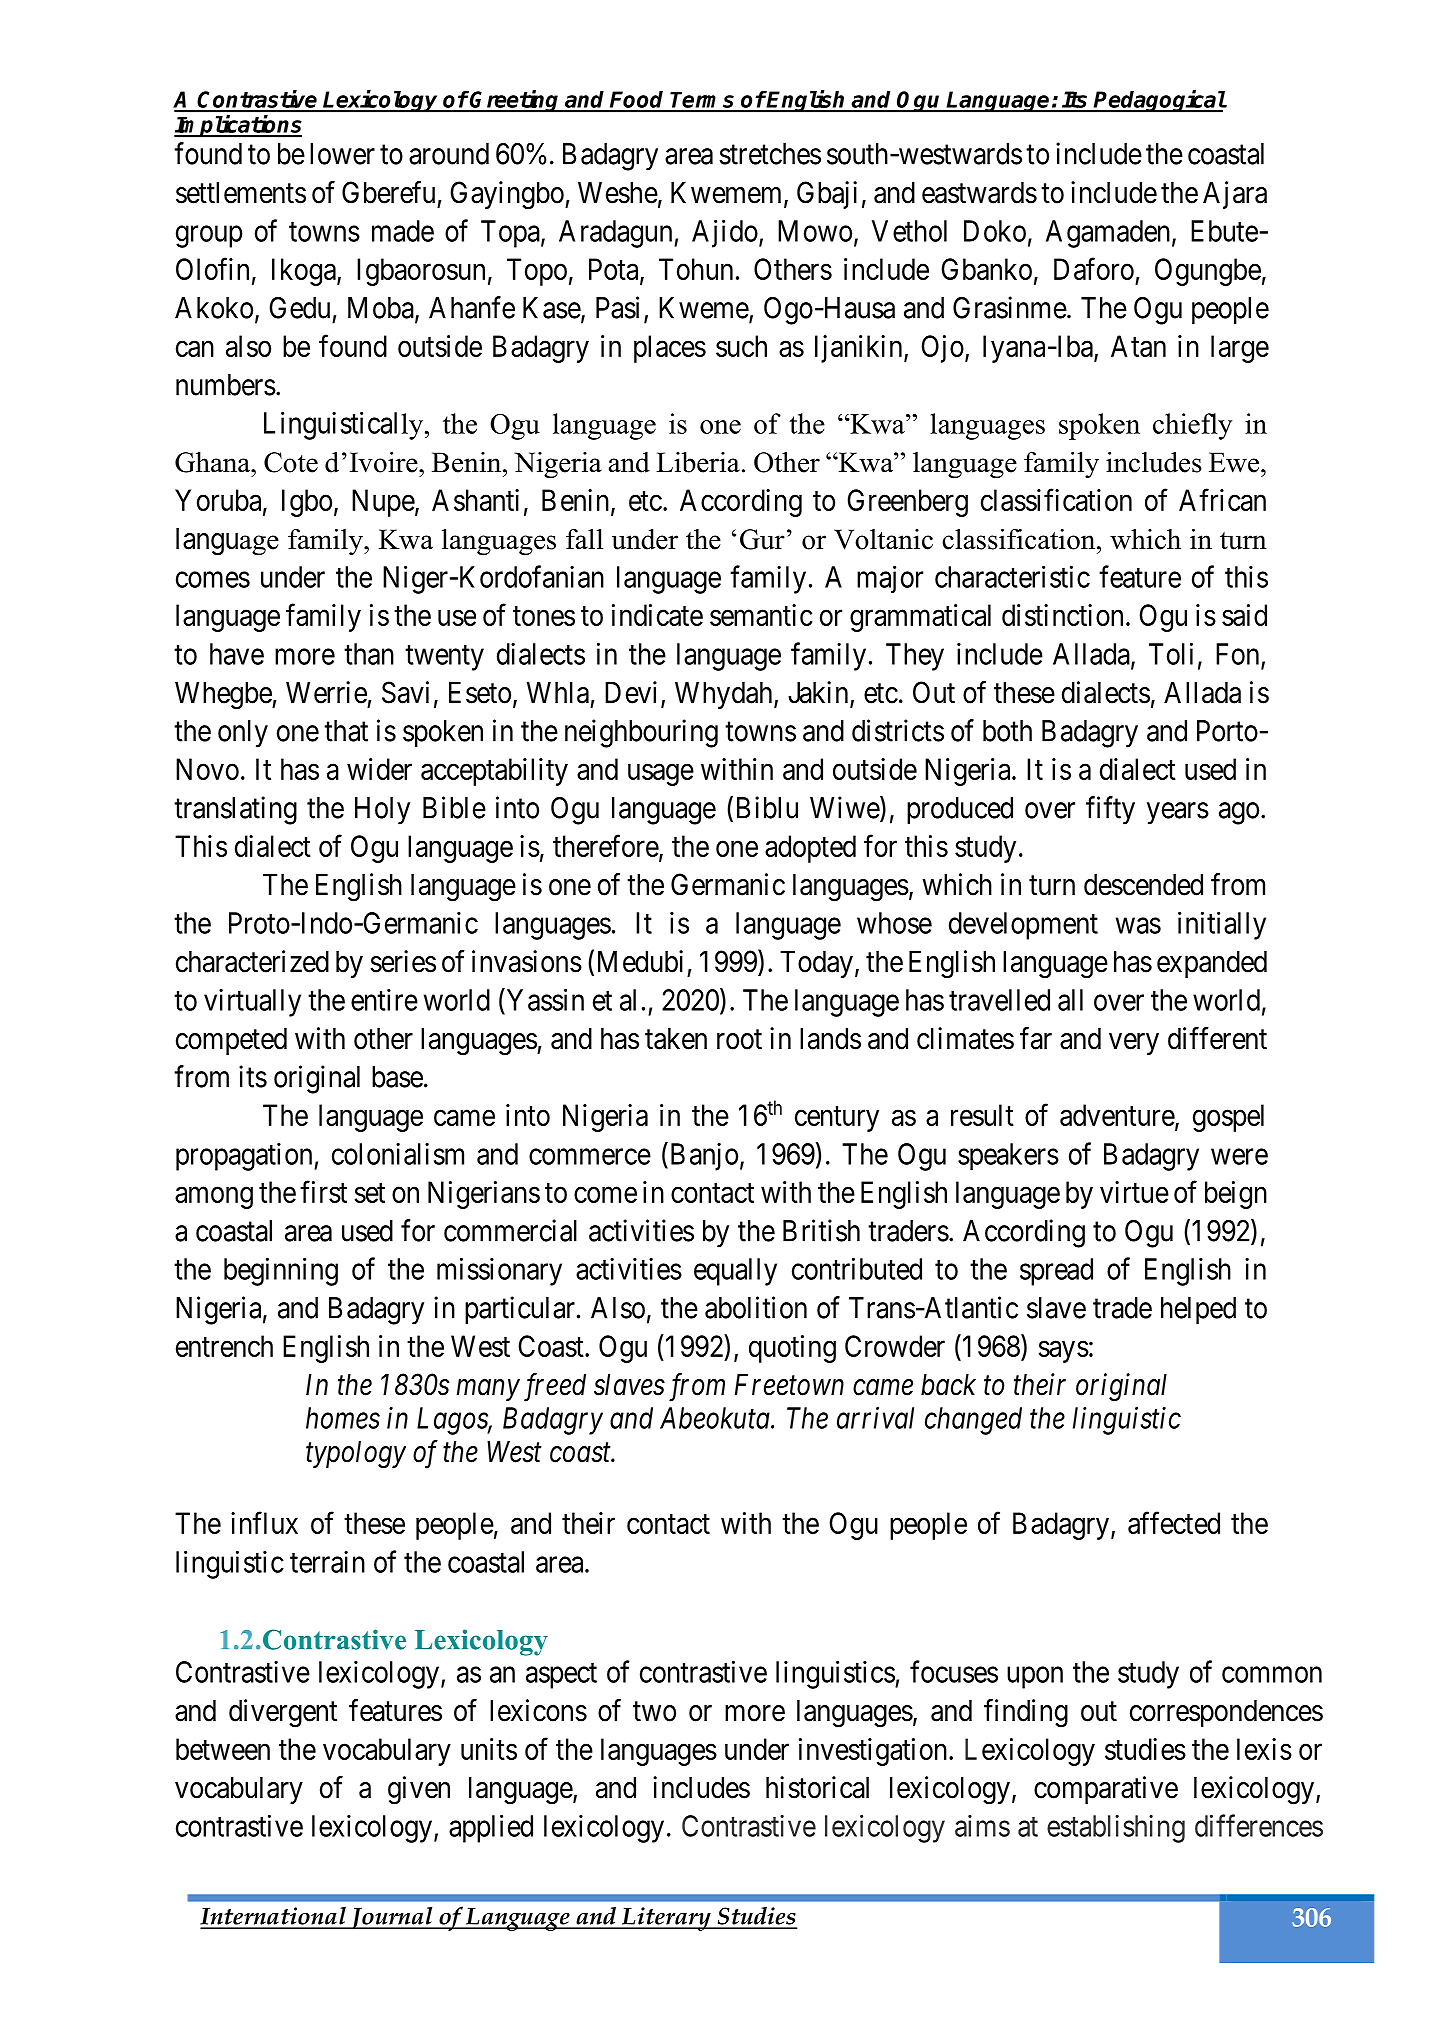 This screenshot has height=2040, width=1442. Describe the element at coordinates (342, 154) in the screenshot. I see `lower` at that location.
